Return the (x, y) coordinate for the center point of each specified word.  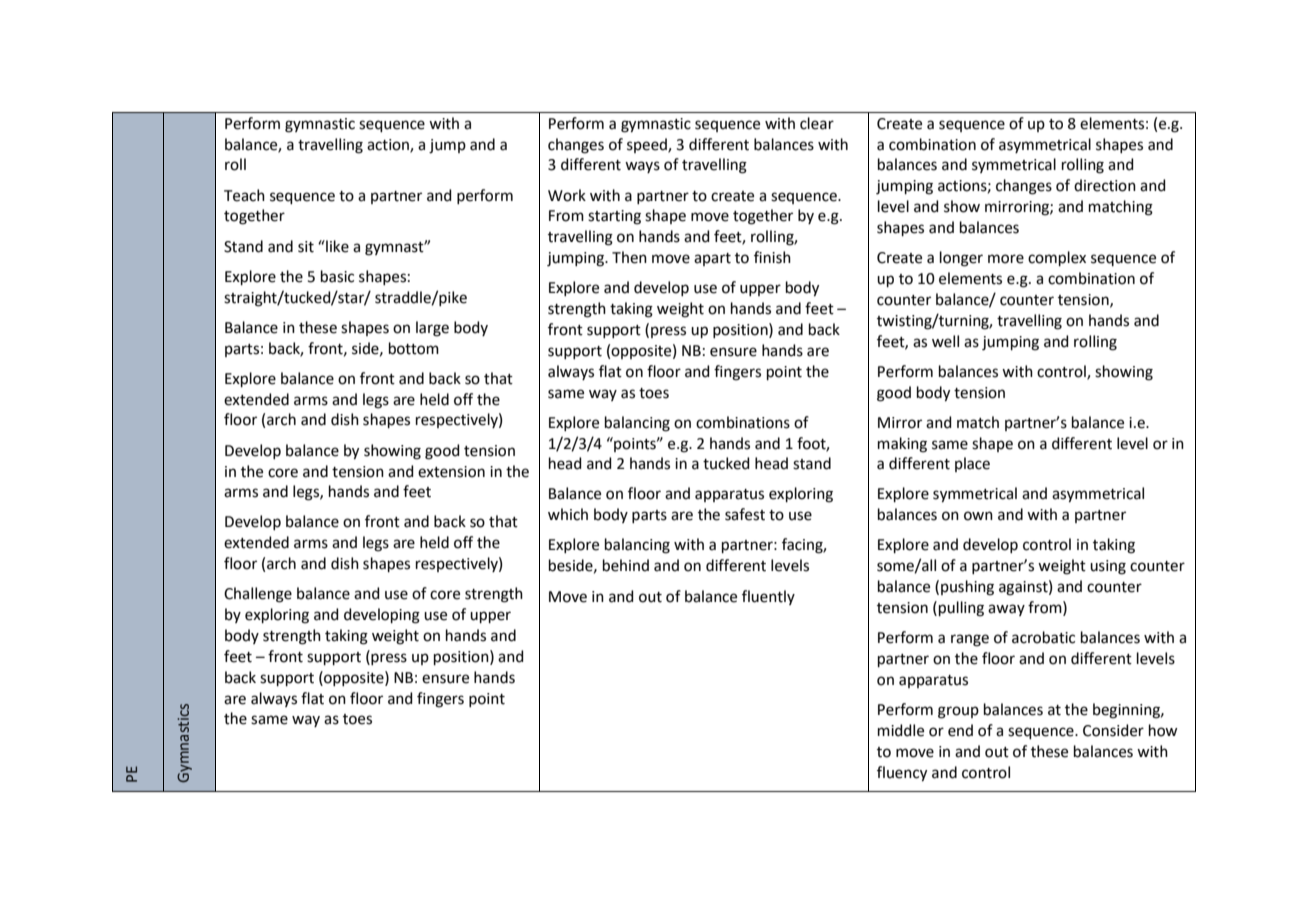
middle (901, 730)
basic (337, 276)
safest (745, 514)
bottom (414, 348)
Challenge (258, 595)
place (972, 464)
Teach (244, 195)
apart (712, 259)
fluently (768, 597)
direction (1105, 185)
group (958, 712)
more (1006, 259)
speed (648, 145)
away (1006, 610)
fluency (902, 774)
